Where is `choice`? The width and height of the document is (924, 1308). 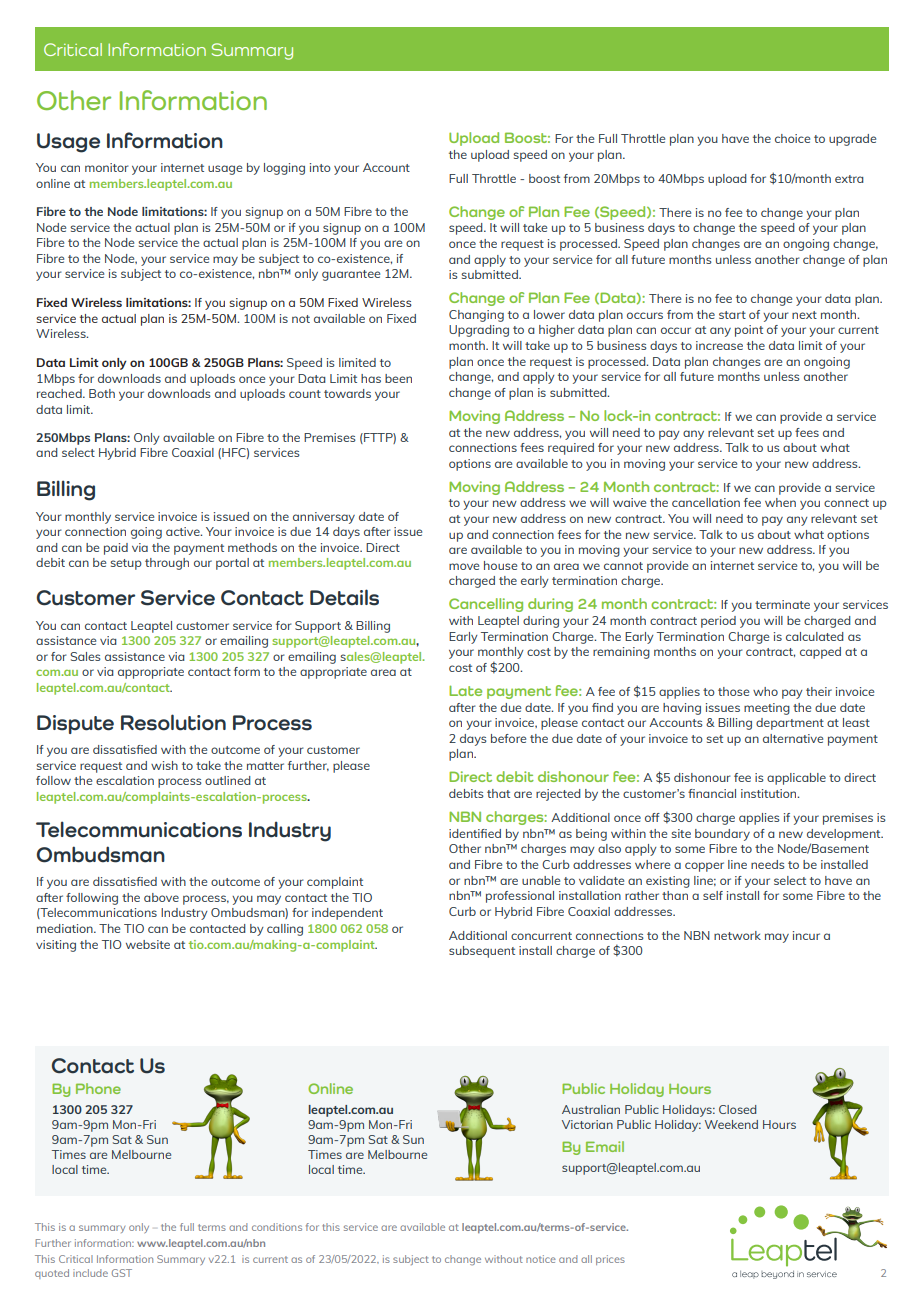 choice is located at coordinates (792, 138).
